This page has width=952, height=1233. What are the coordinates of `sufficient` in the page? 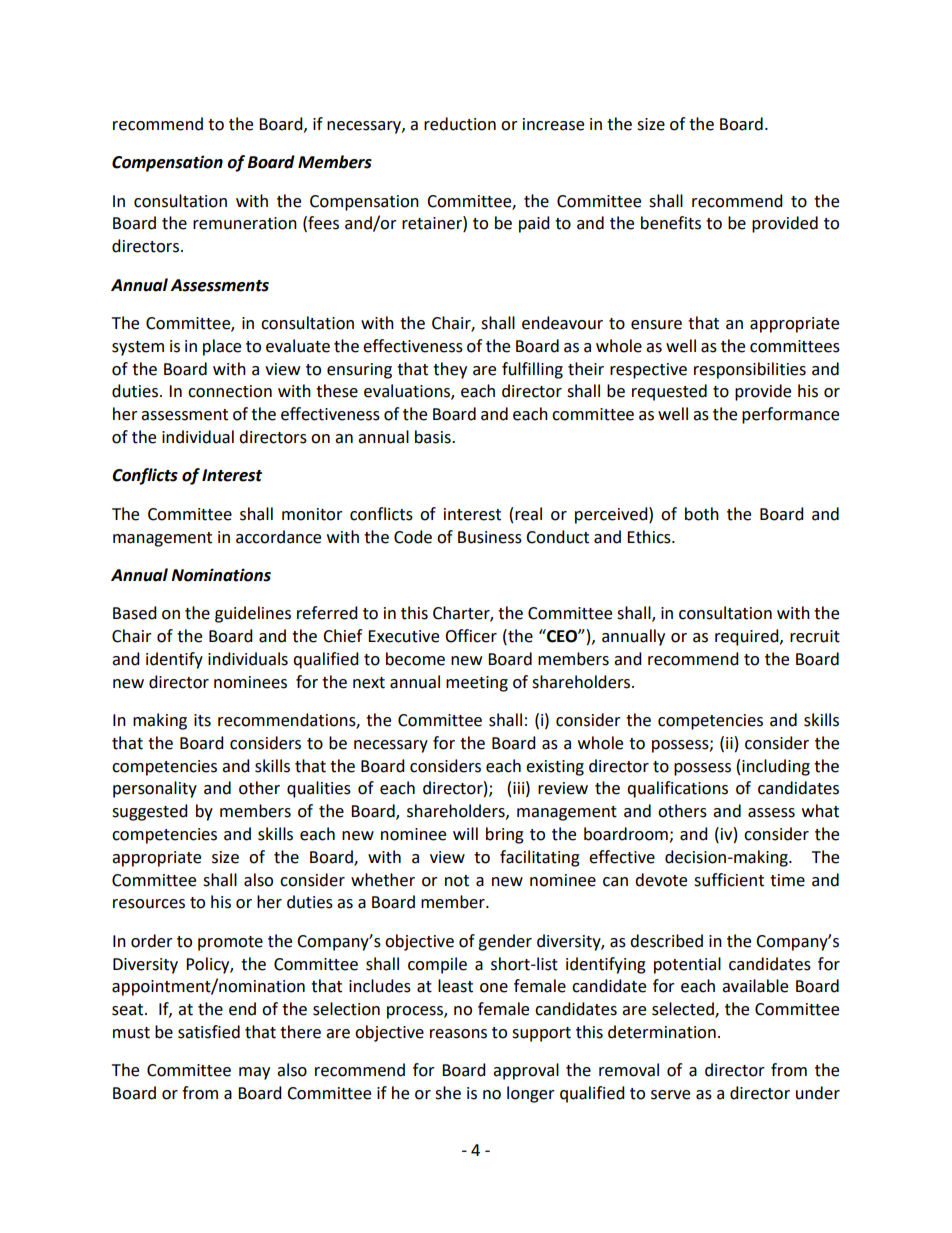 It's located at (729, 880).
